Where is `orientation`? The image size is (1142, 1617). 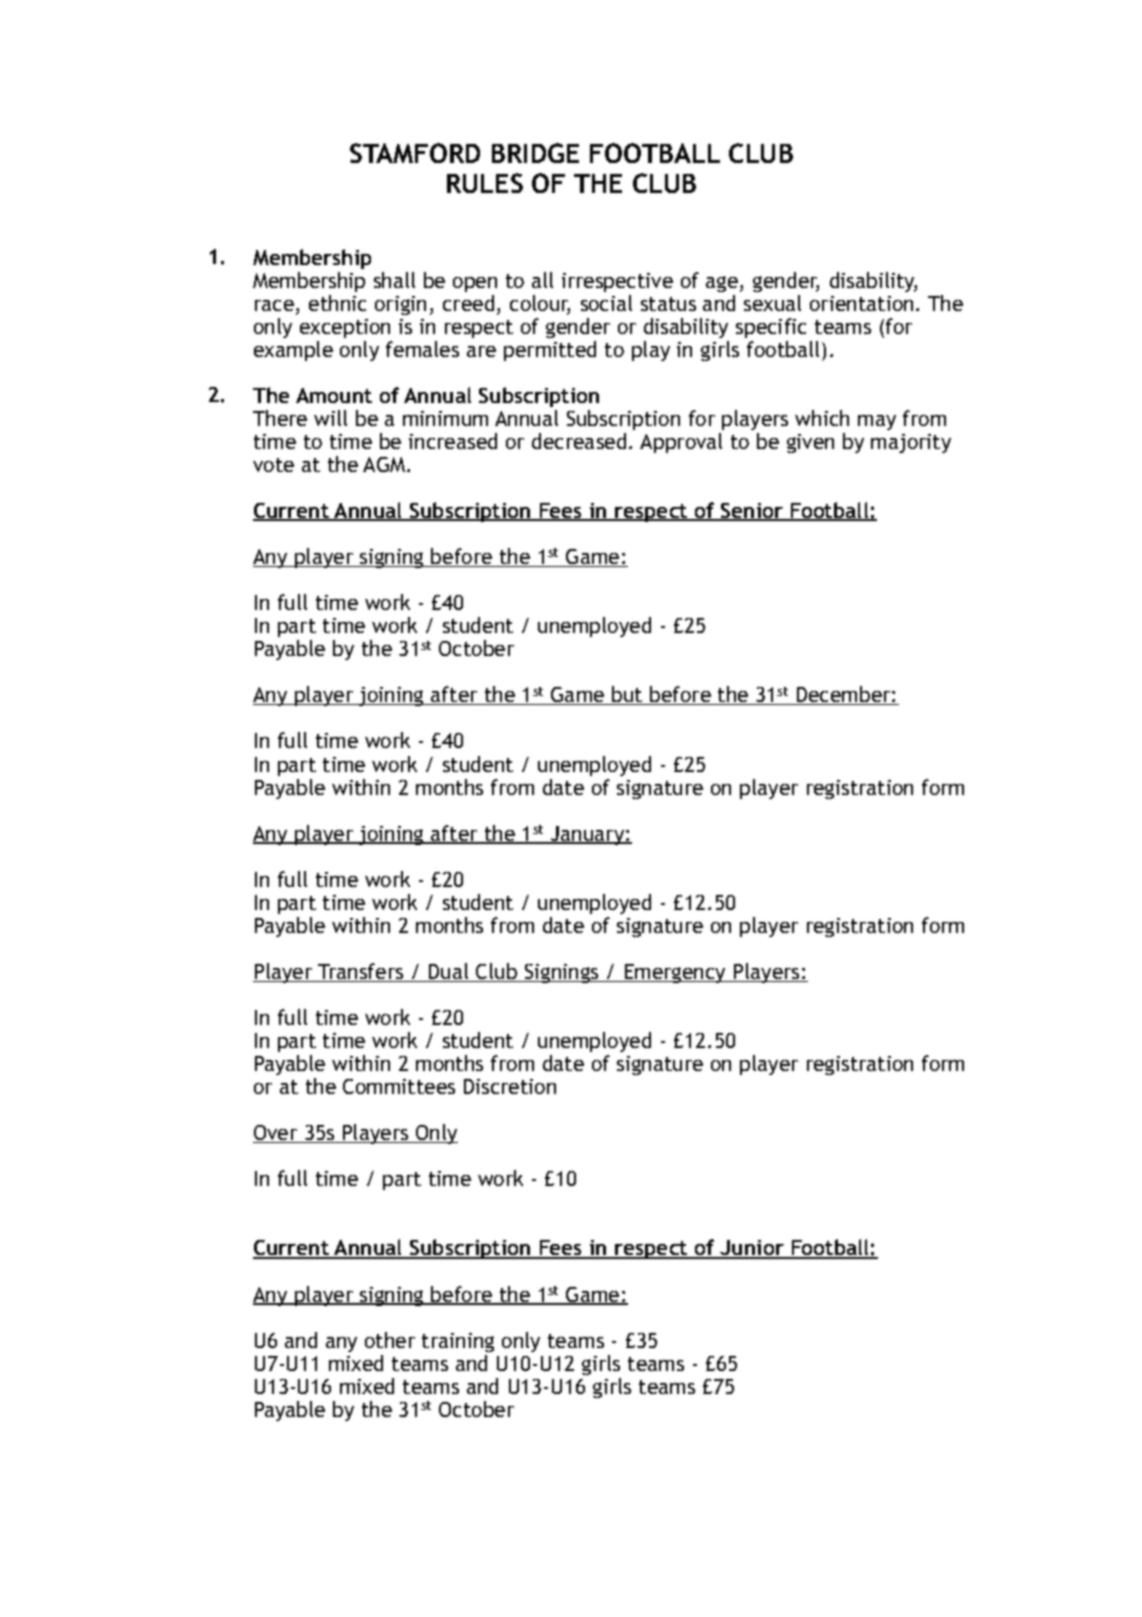
orientation is located at coordinates (861, 303).
